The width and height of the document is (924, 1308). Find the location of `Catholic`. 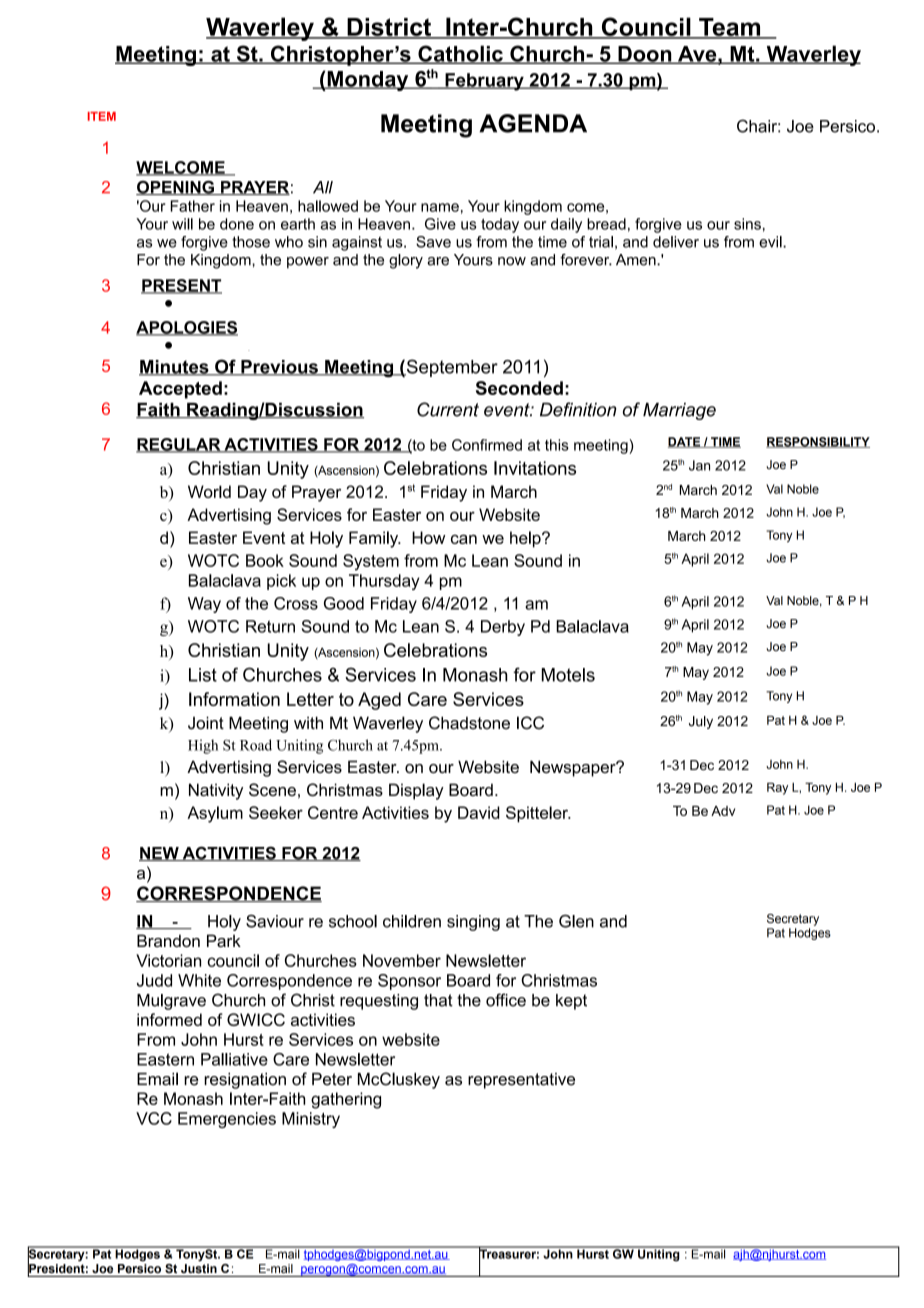

Catholic is located at coordinates (460, 54).
